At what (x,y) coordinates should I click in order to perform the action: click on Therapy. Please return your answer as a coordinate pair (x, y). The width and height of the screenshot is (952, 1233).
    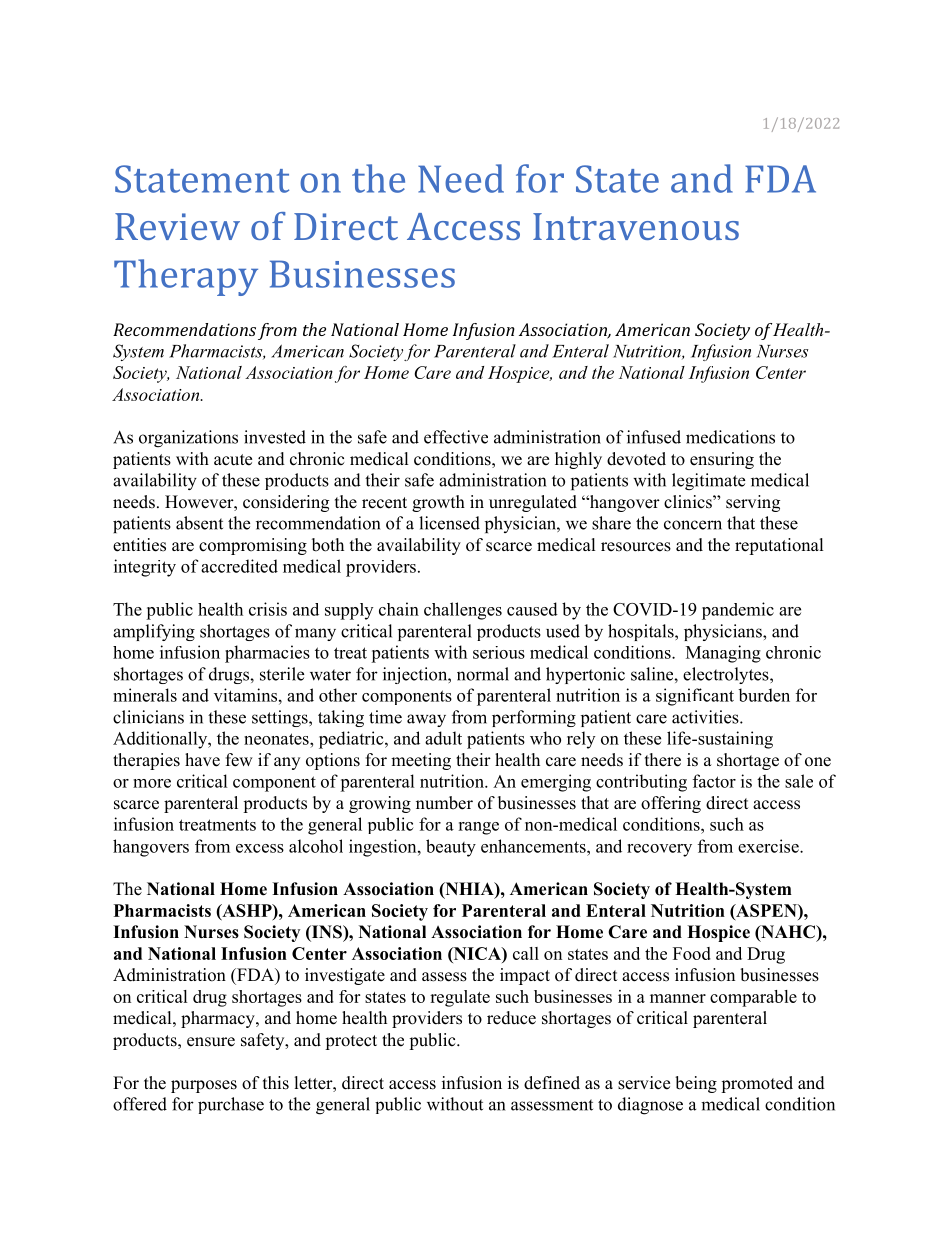
    Looking at the image, I should click on (186, 277).
